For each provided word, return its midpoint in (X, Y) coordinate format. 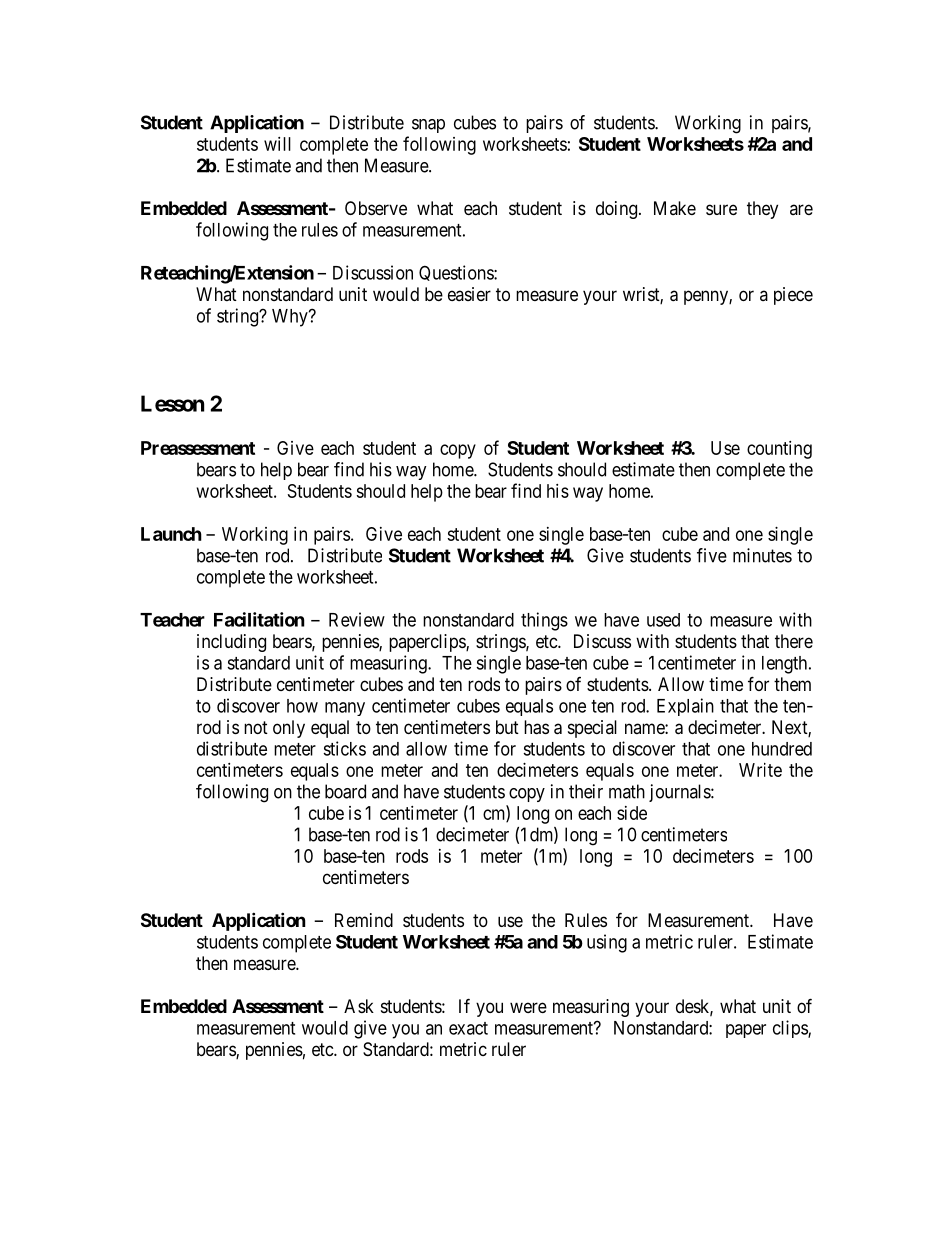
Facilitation (259, 619)
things (544, 621)
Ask (359, 1006)
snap (428, 126)
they (762, 210)
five (712, 555)
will (277, 144)
